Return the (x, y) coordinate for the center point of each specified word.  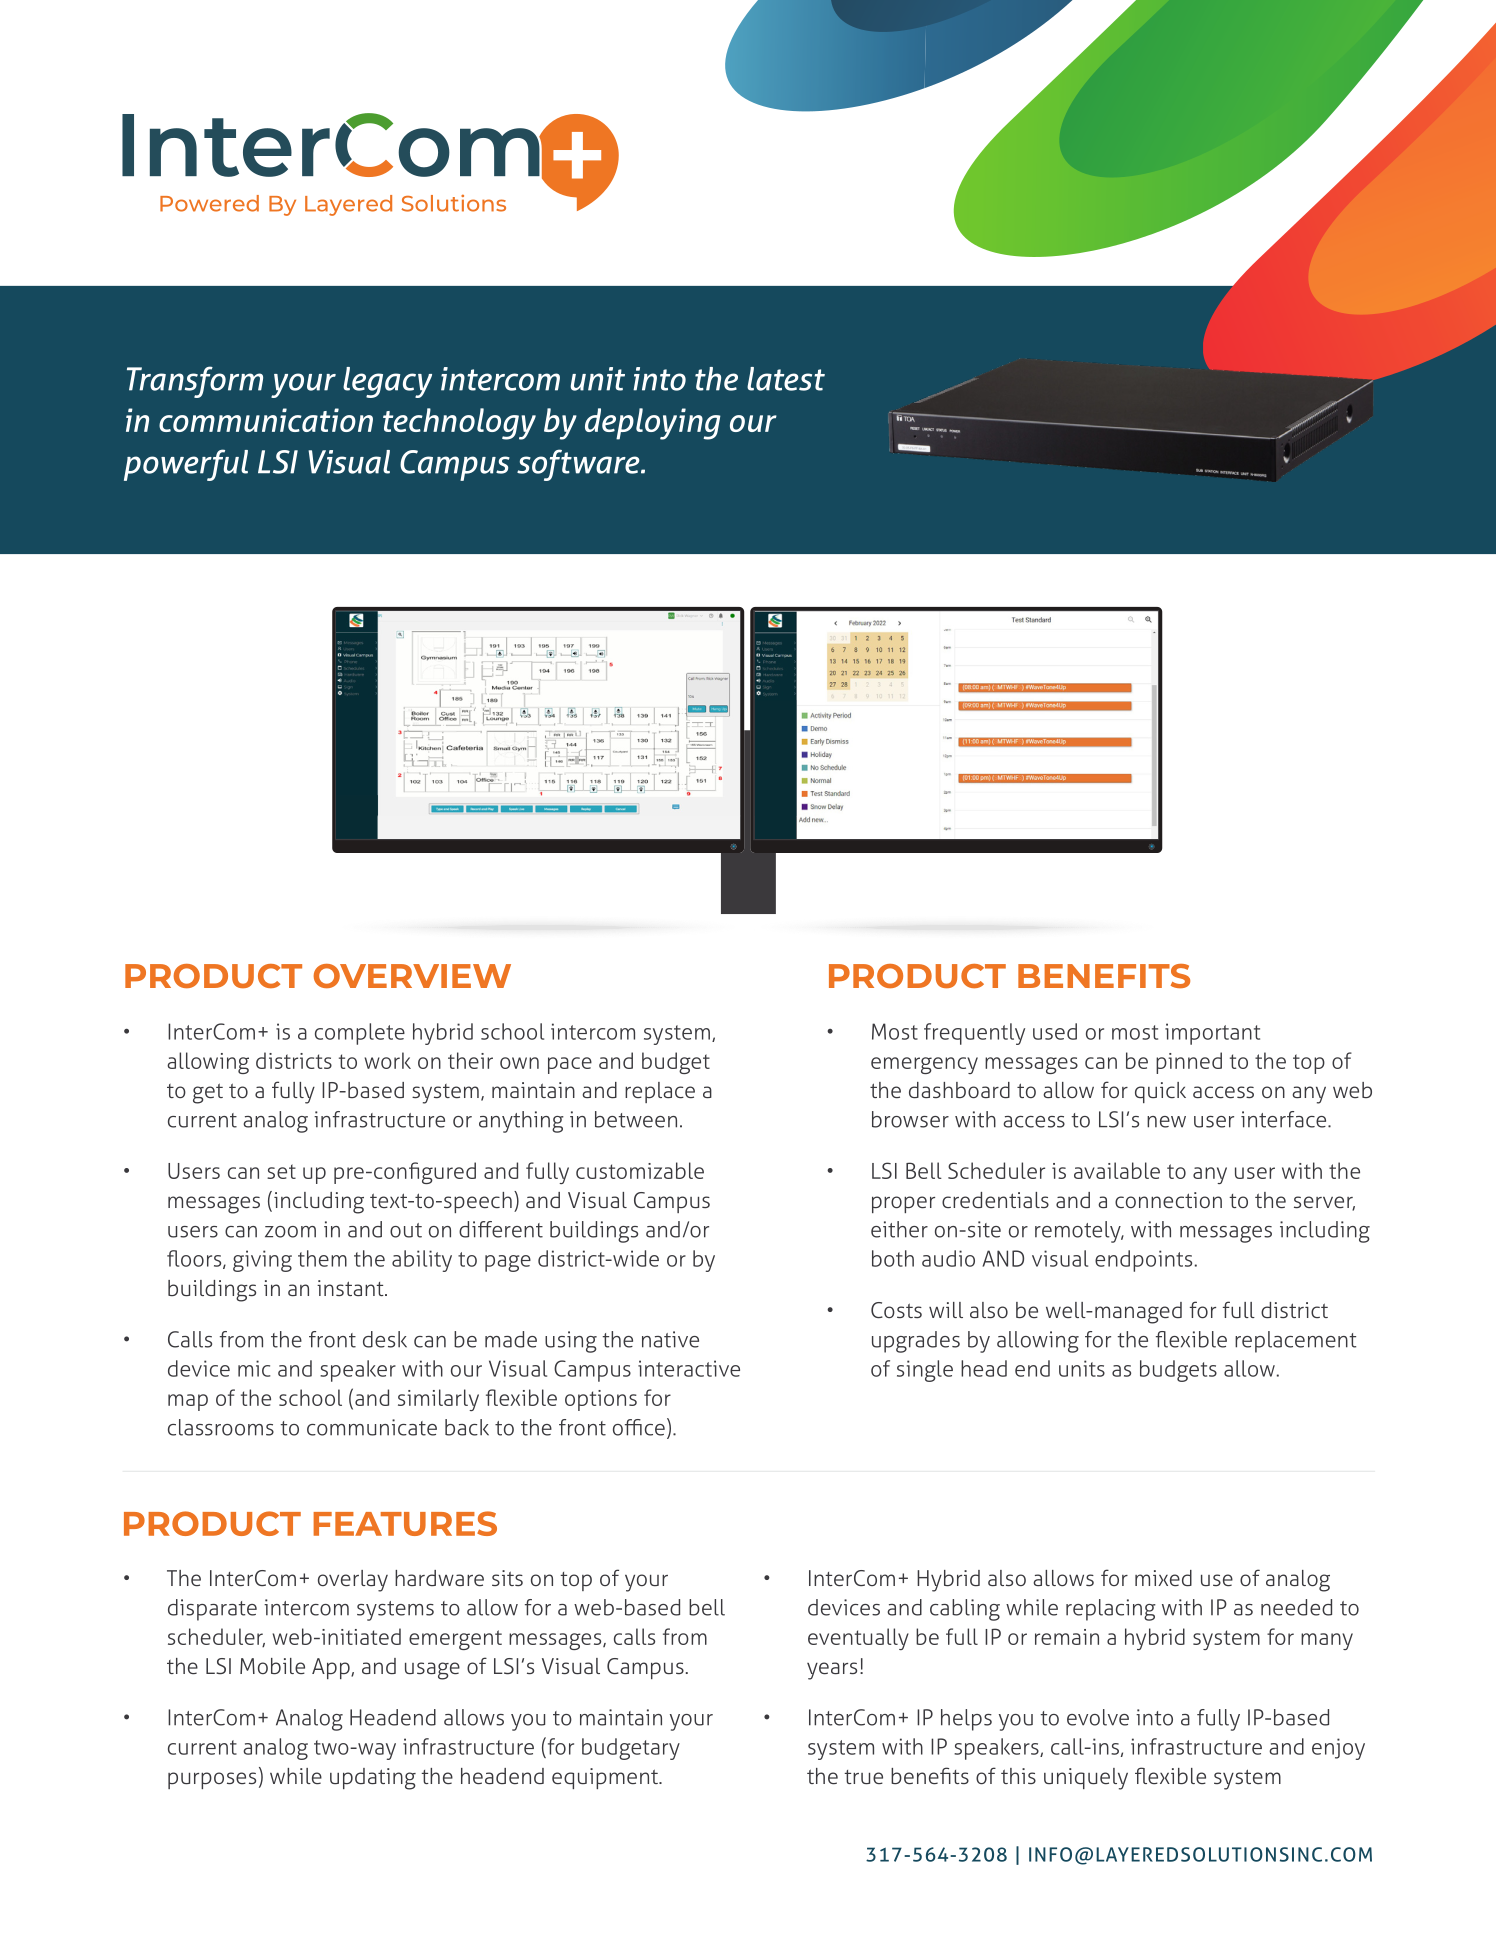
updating (373, 1779)
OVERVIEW (412, 976)
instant (351, 1288)
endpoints (1143, 1261)
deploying (653, 424)
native (670, 1339)
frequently (974, 1034)
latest (786, 379)
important (1212, 1034)
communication (266, 420)
